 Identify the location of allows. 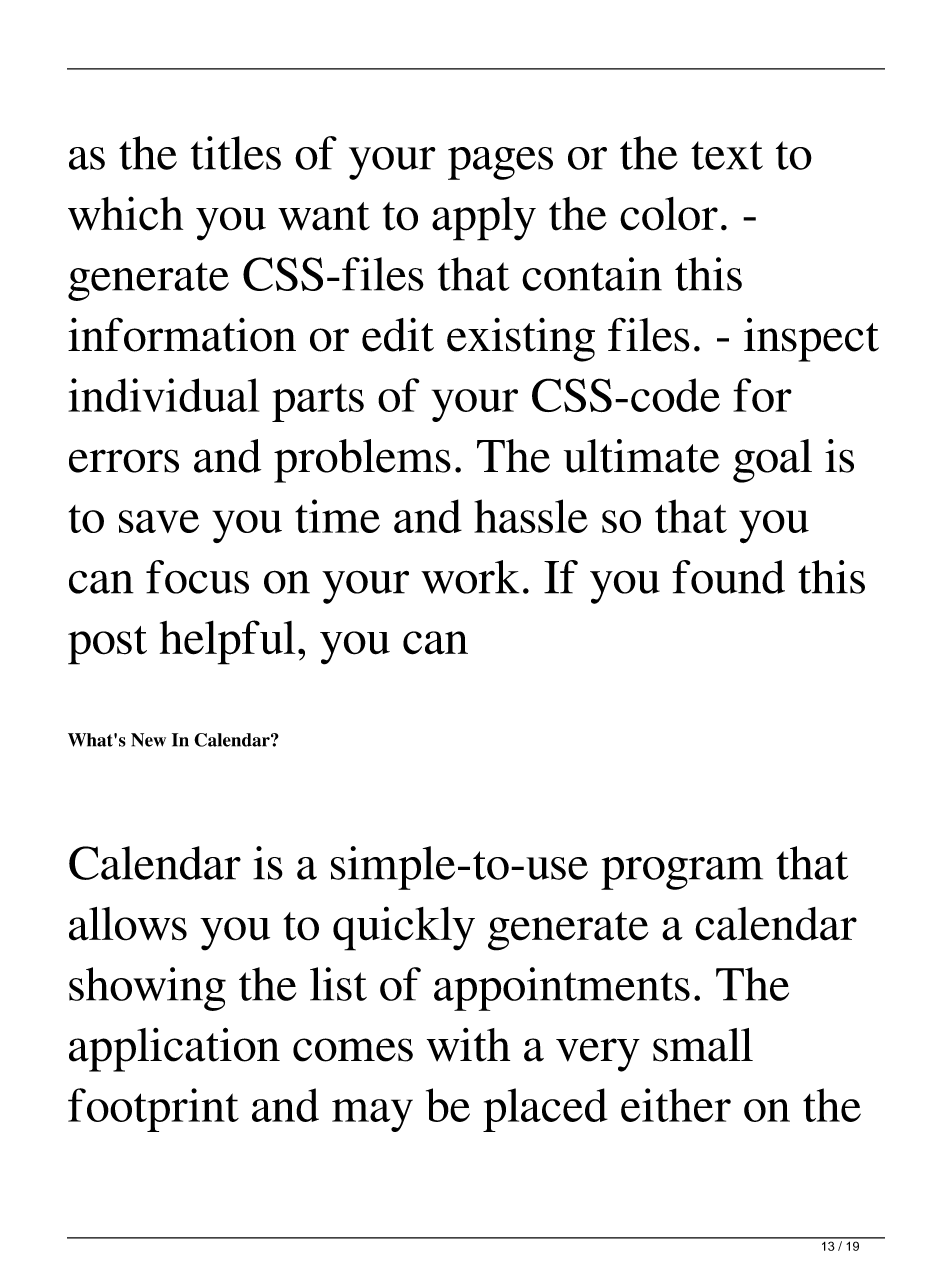
(128, 924).
